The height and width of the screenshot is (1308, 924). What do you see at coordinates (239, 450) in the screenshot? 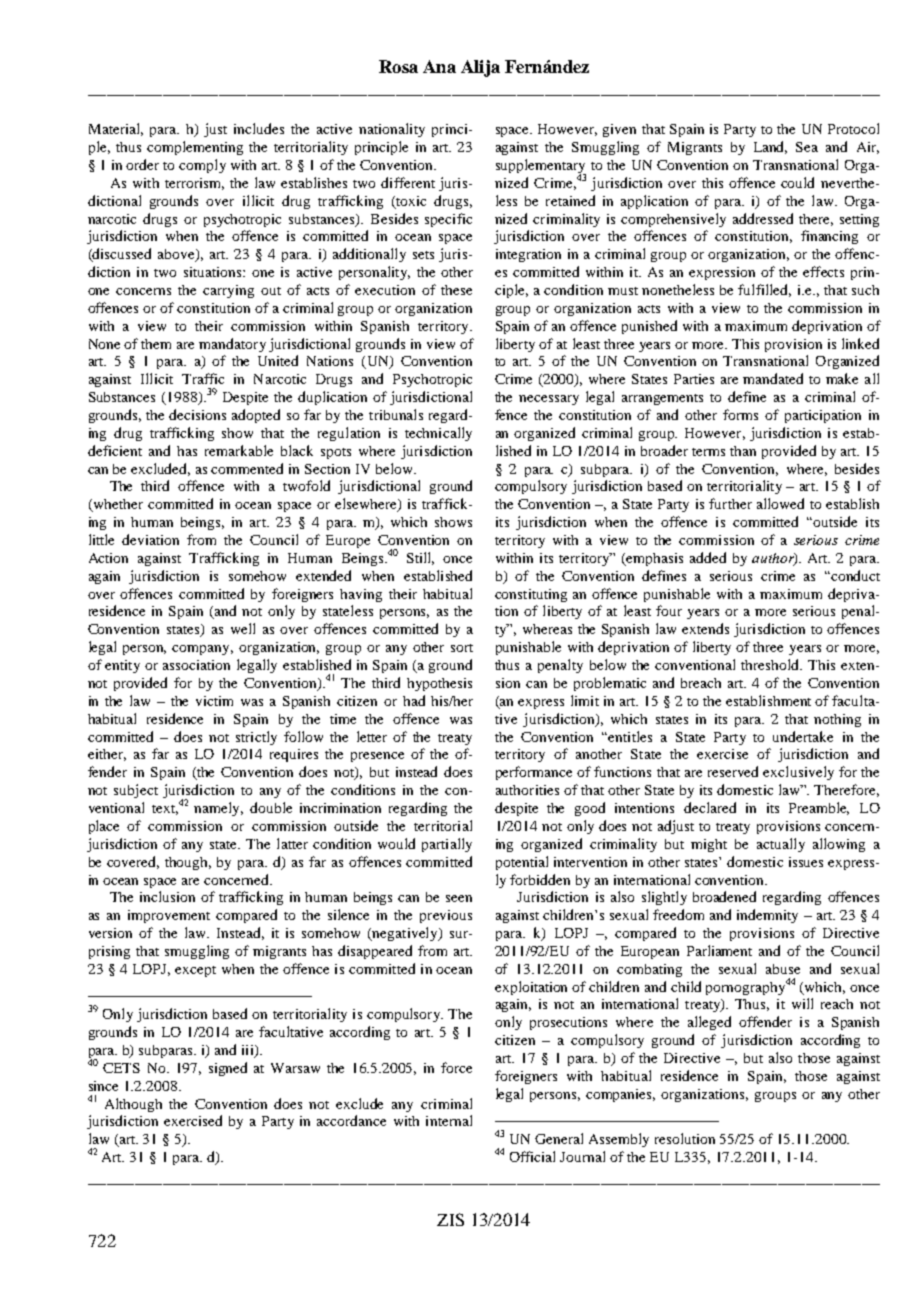
I see `remarkable` at bounding box center [239, 450].
